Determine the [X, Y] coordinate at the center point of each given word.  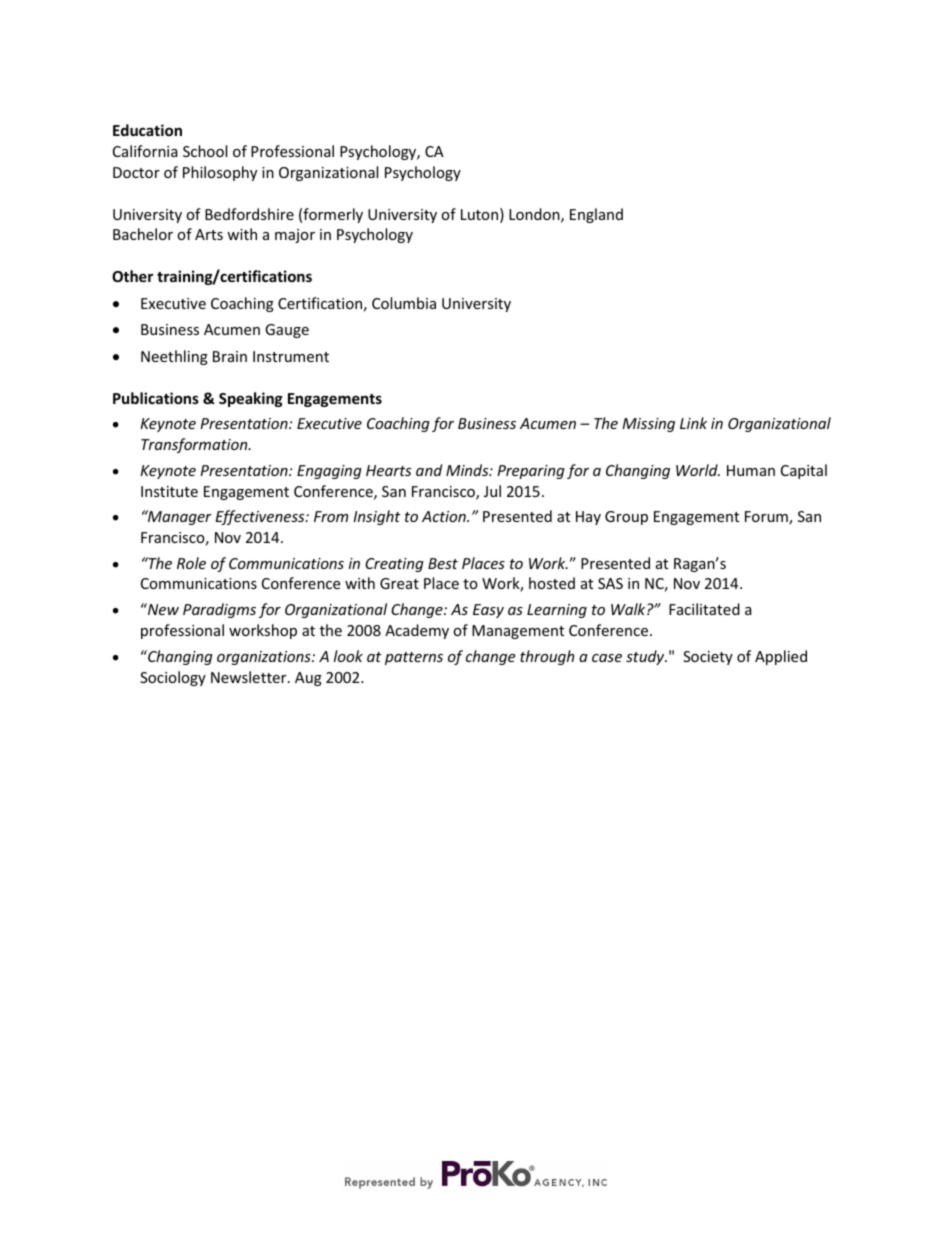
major [295, 236]
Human [751, 470]
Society [708, 658]
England [596, 215]
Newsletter [250, 677]
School [205, 151]
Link [693, 423]
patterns [414, 658]
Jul [492, 491]
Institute [169, 491]
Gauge [287, 331]
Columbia [404, 303]
